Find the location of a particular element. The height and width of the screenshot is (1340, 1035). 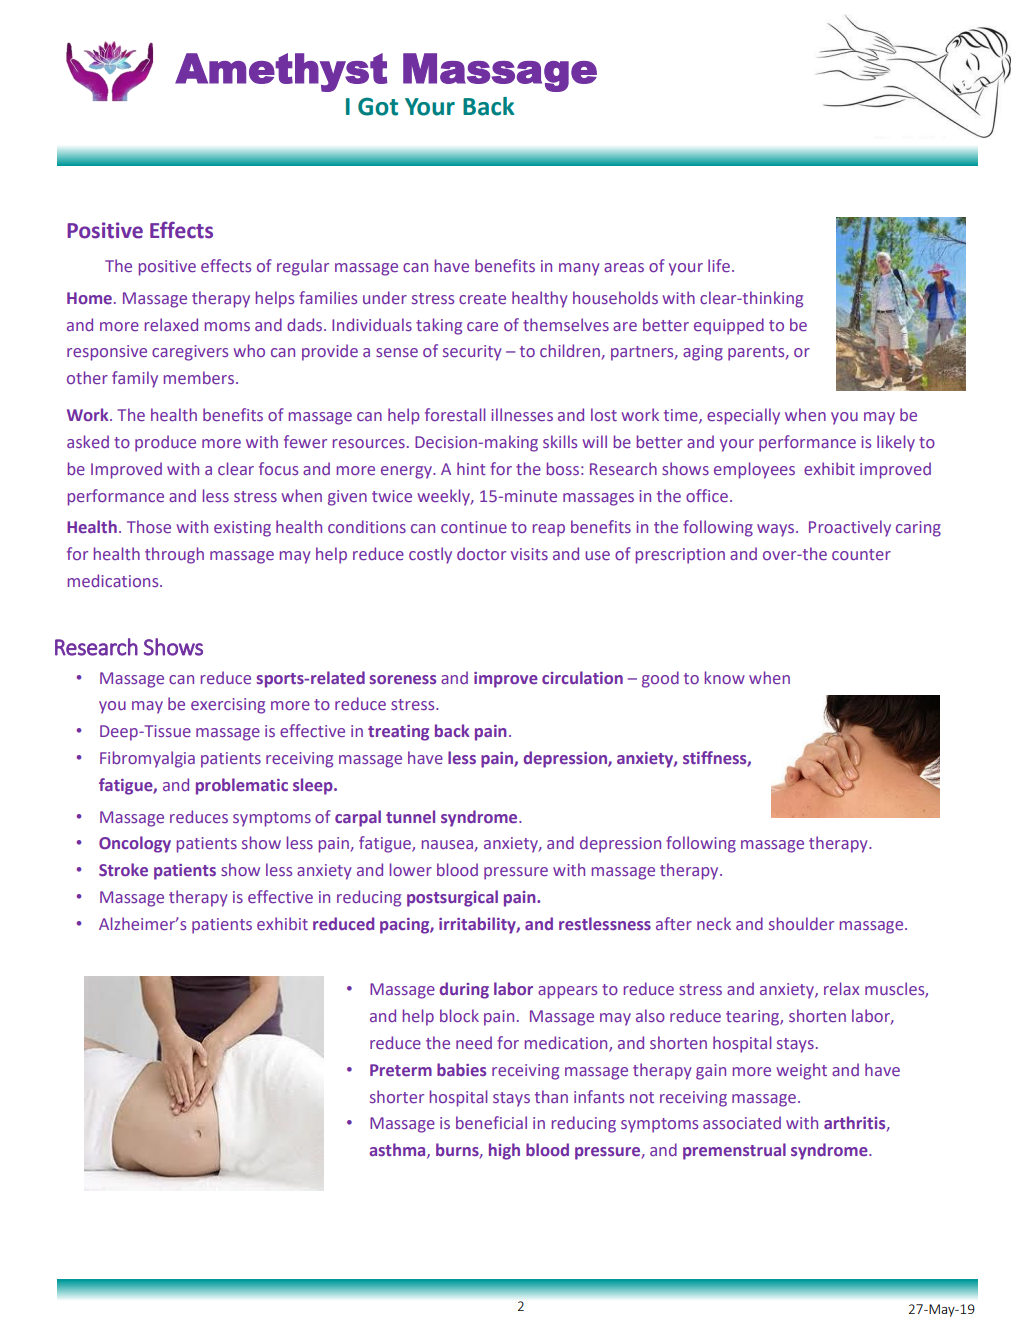

Got is located at coordinates (378, 106).
